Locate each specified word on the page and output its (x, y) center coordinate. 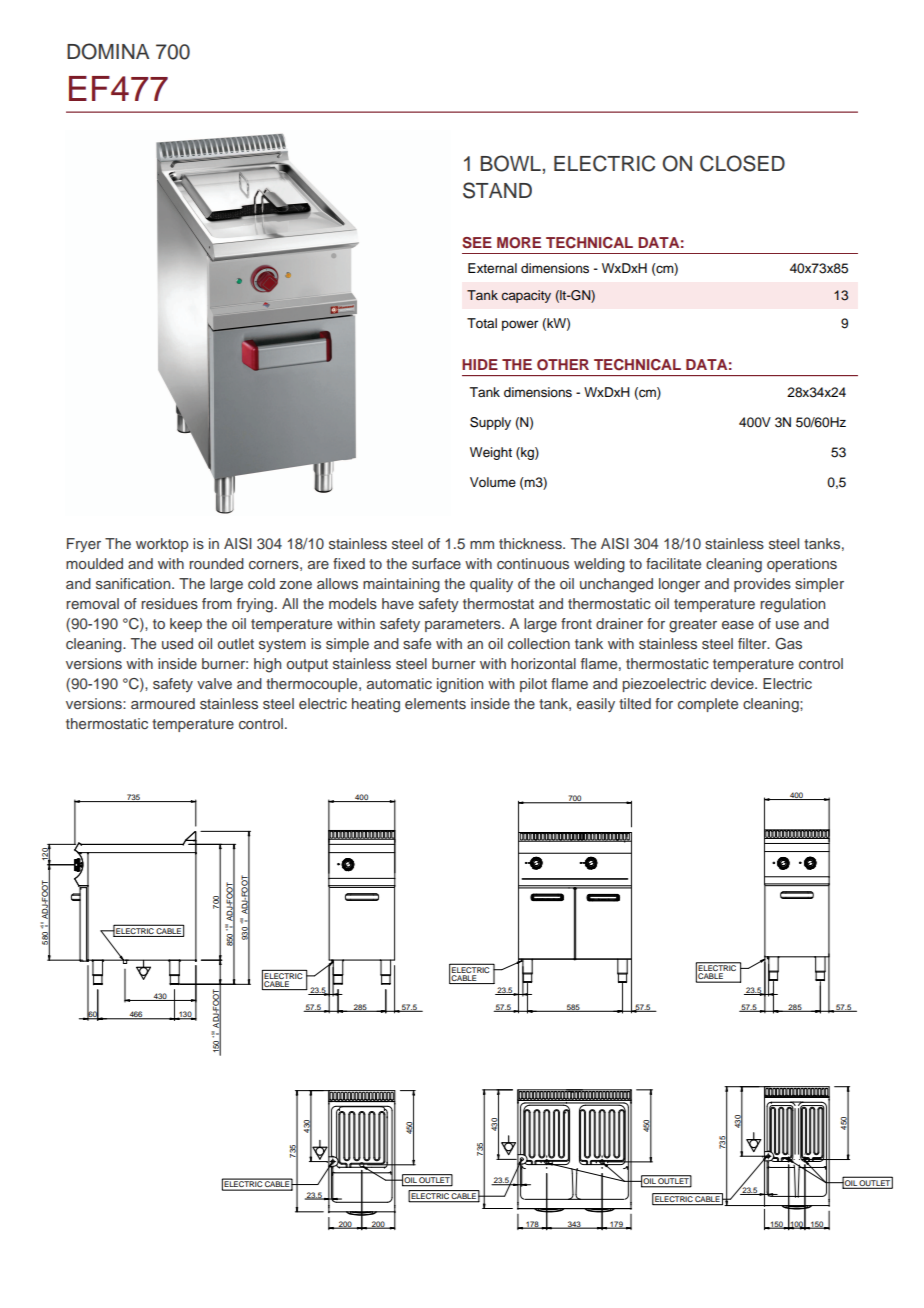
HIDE (480, 364)
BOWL (512, 163)
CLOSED (742, 163)
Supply (490, 423)
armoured (163, 703)
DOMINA (108, 51)
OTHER (563, 365)
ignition (460, 685)
